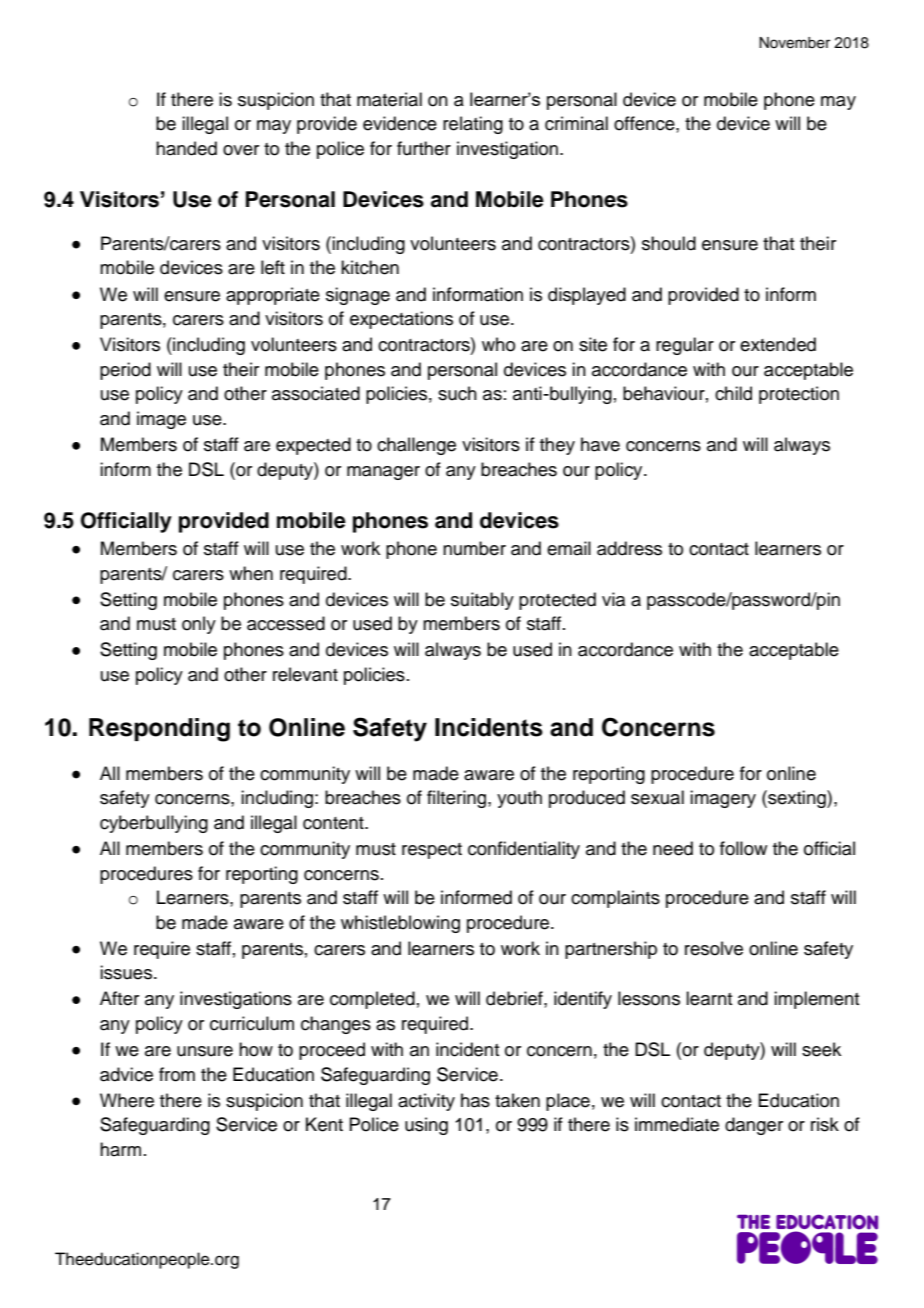 The height and width of the page is (1308, 924). Describe the element at coordinates (186, 148) in the page. I see `handed` at that location.
